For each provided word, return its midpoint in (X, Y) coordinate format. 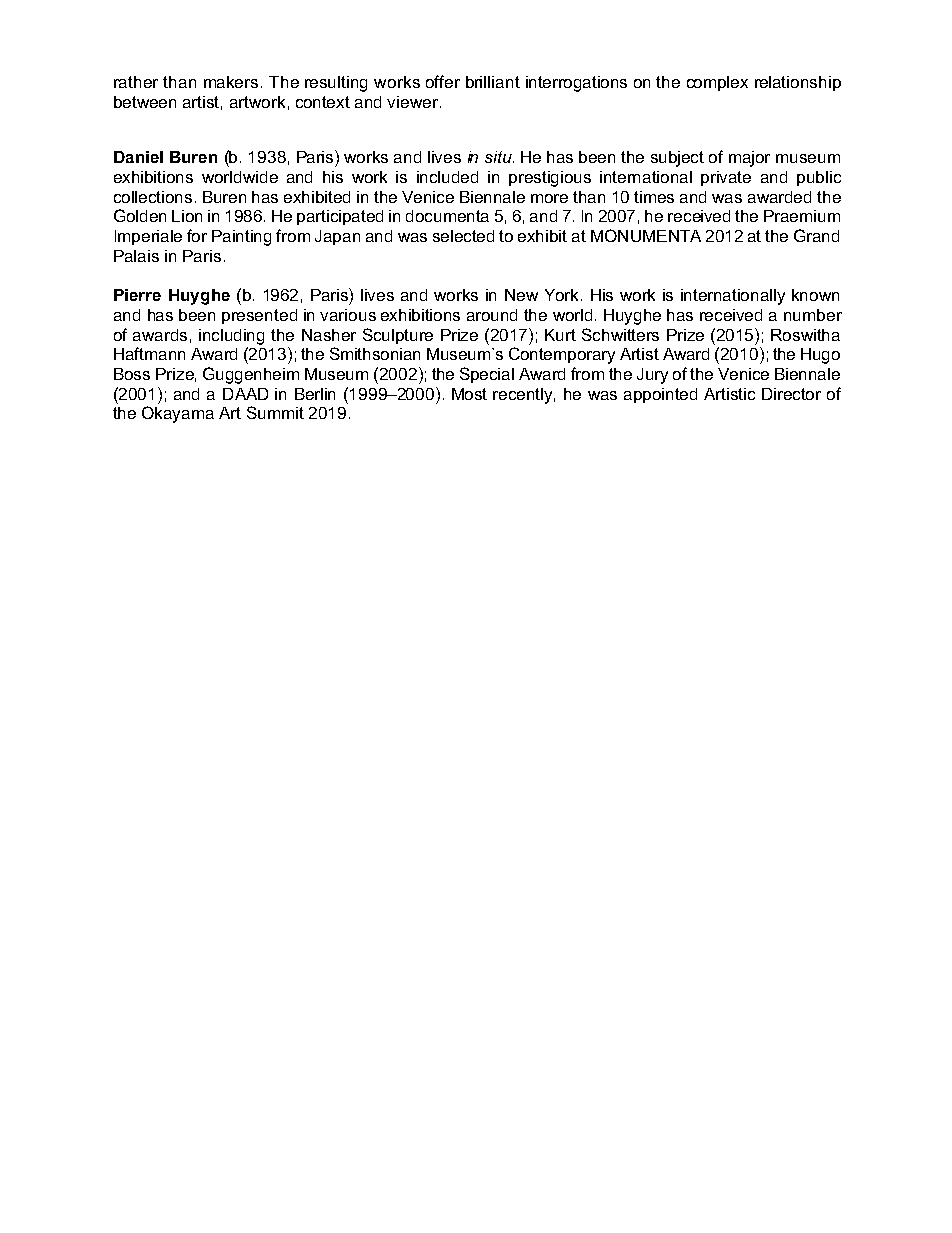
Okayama (178, 414)
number (813, 315)
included (447, 177)
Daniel (138, 157)
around (492, 315)
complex (717, 83)
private (726, 178)
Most (469, 394)
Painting (241, 238)
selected (463, 236)
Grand (816, 235)
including (231, 337)
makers (231, 82)
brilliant (493, 82)
